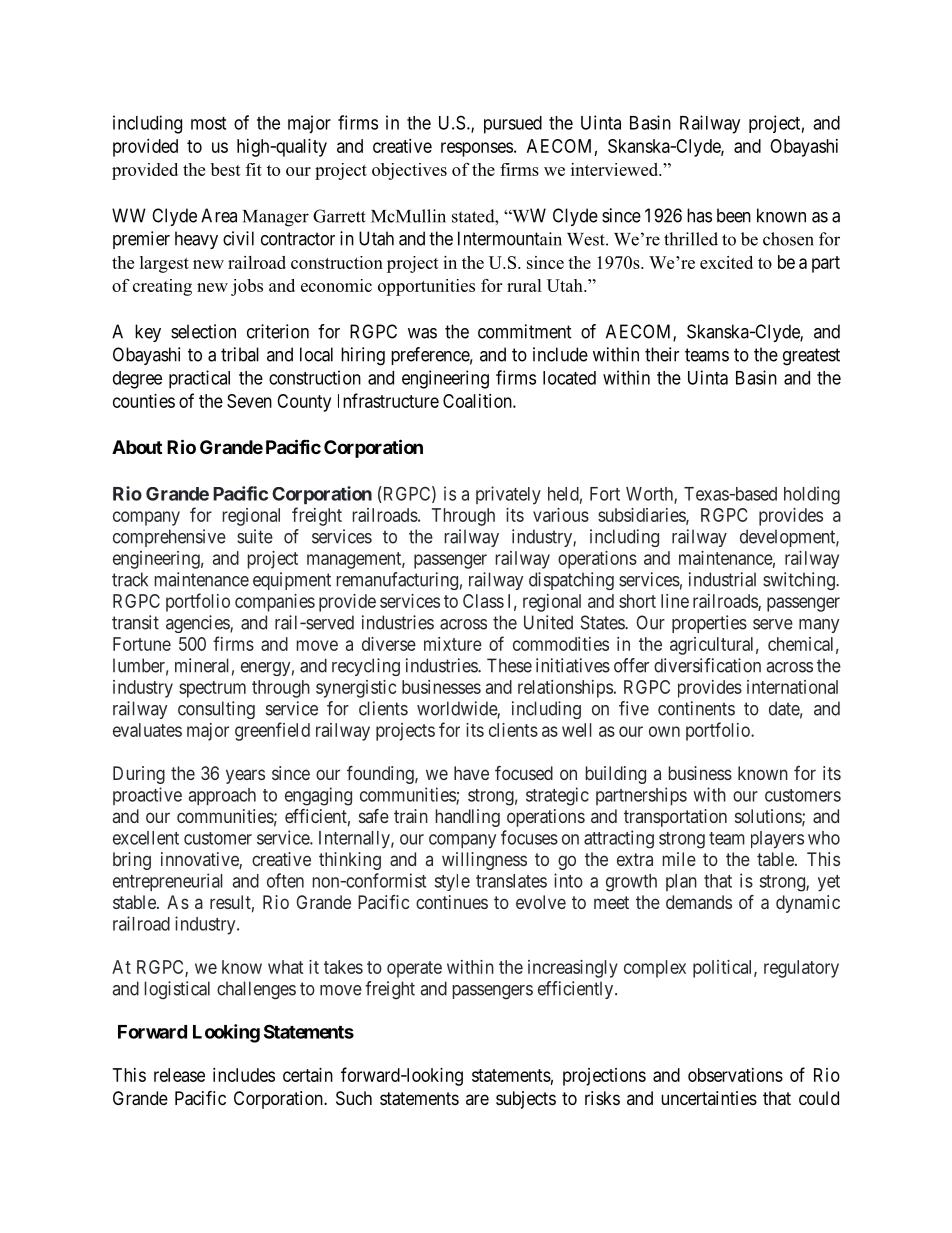 Image resolution: width=952 pixels, height=1233 pixels. Describe the element at coordinates (484, 861) in the image. I see `willingness` at that location.
